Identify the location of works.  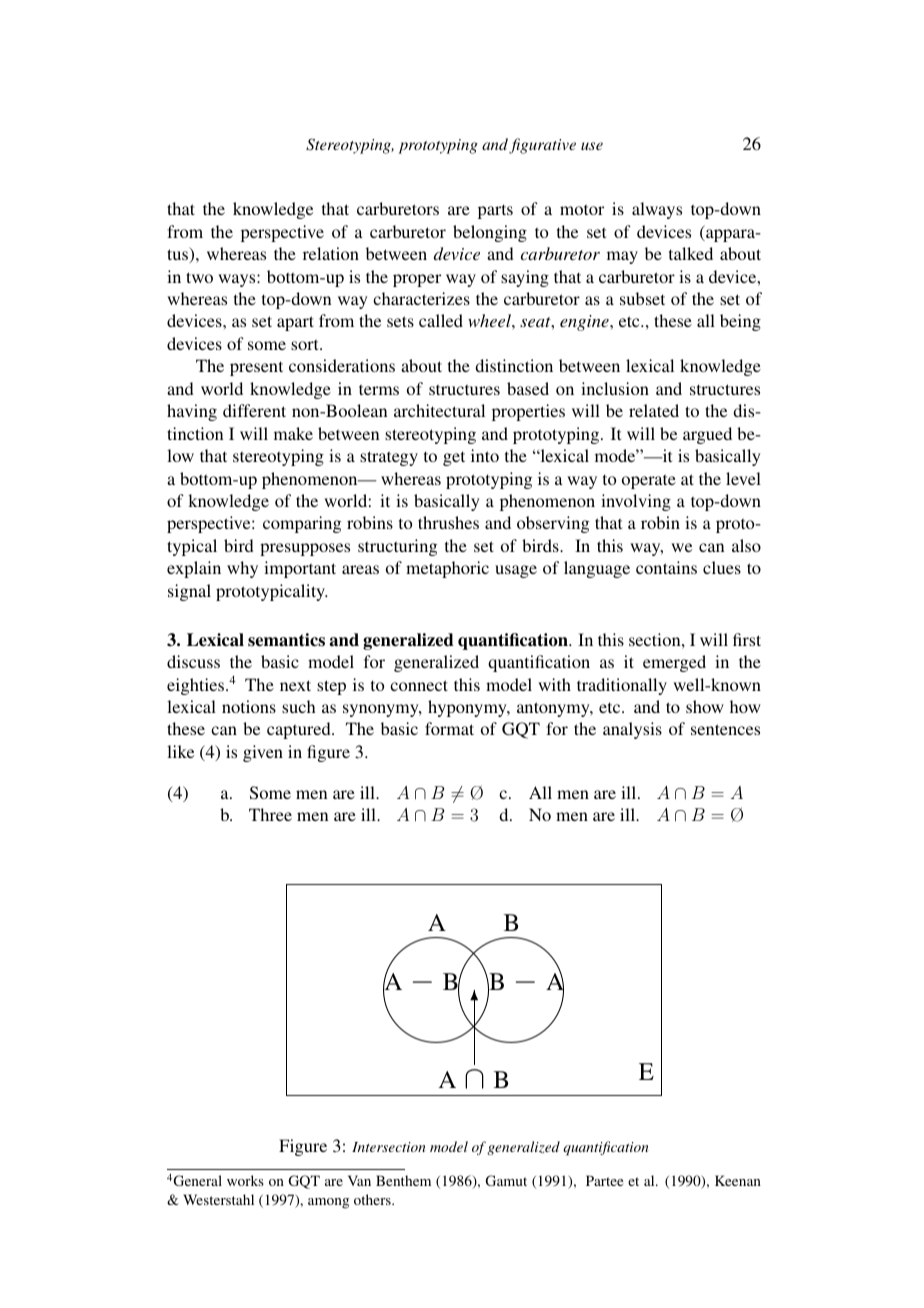
(245, 1180).
